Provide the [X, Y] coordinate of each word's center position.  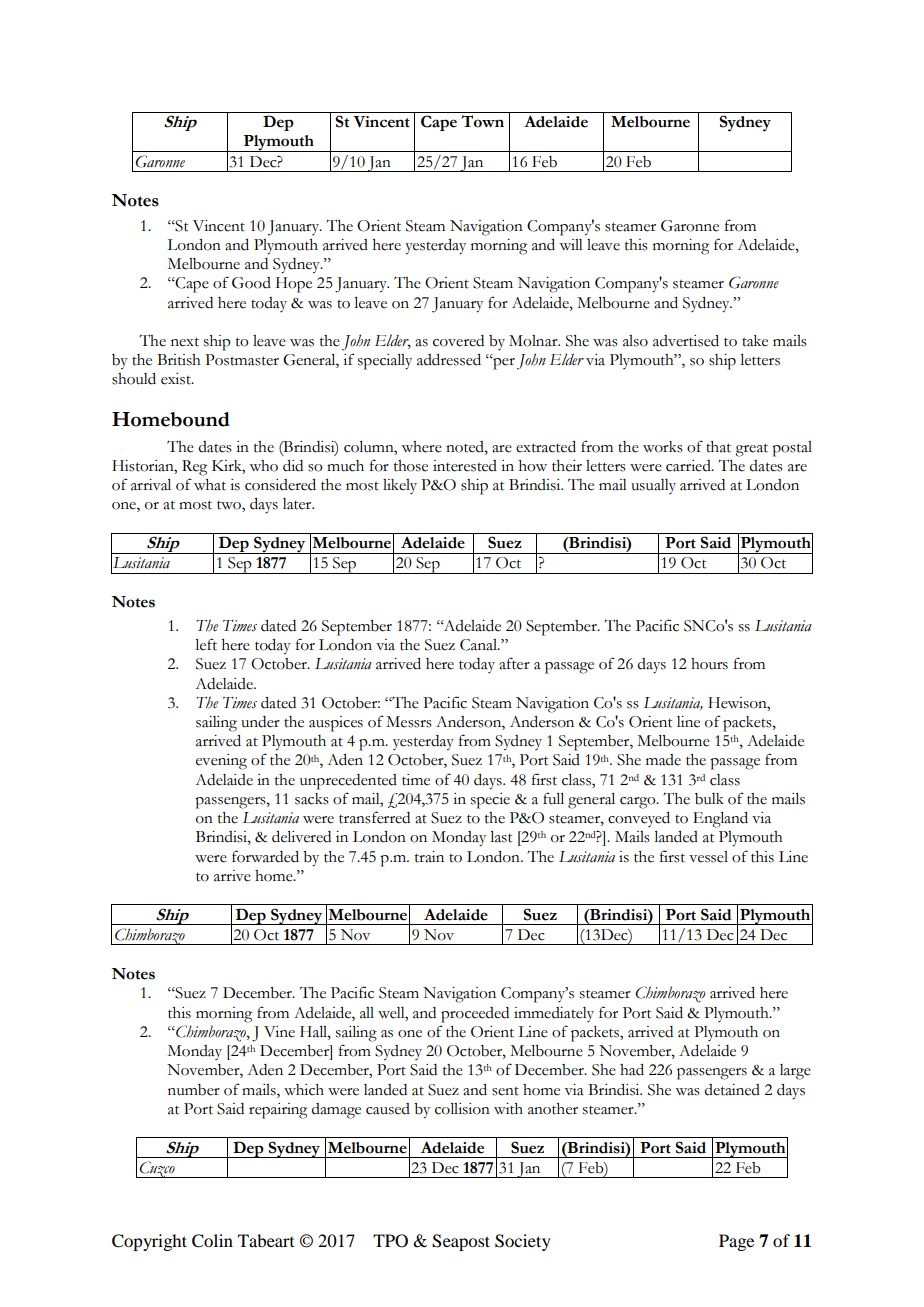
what [210, 485]
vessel [708, 857]
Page [736, 1242]
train [429, 857]
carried [689, 466]
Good [251, 283]
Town [482, 121]
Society [523, 1242]
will [571, 244]
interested [465, 466]
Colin [212, 1241]
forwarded [265, 856]
